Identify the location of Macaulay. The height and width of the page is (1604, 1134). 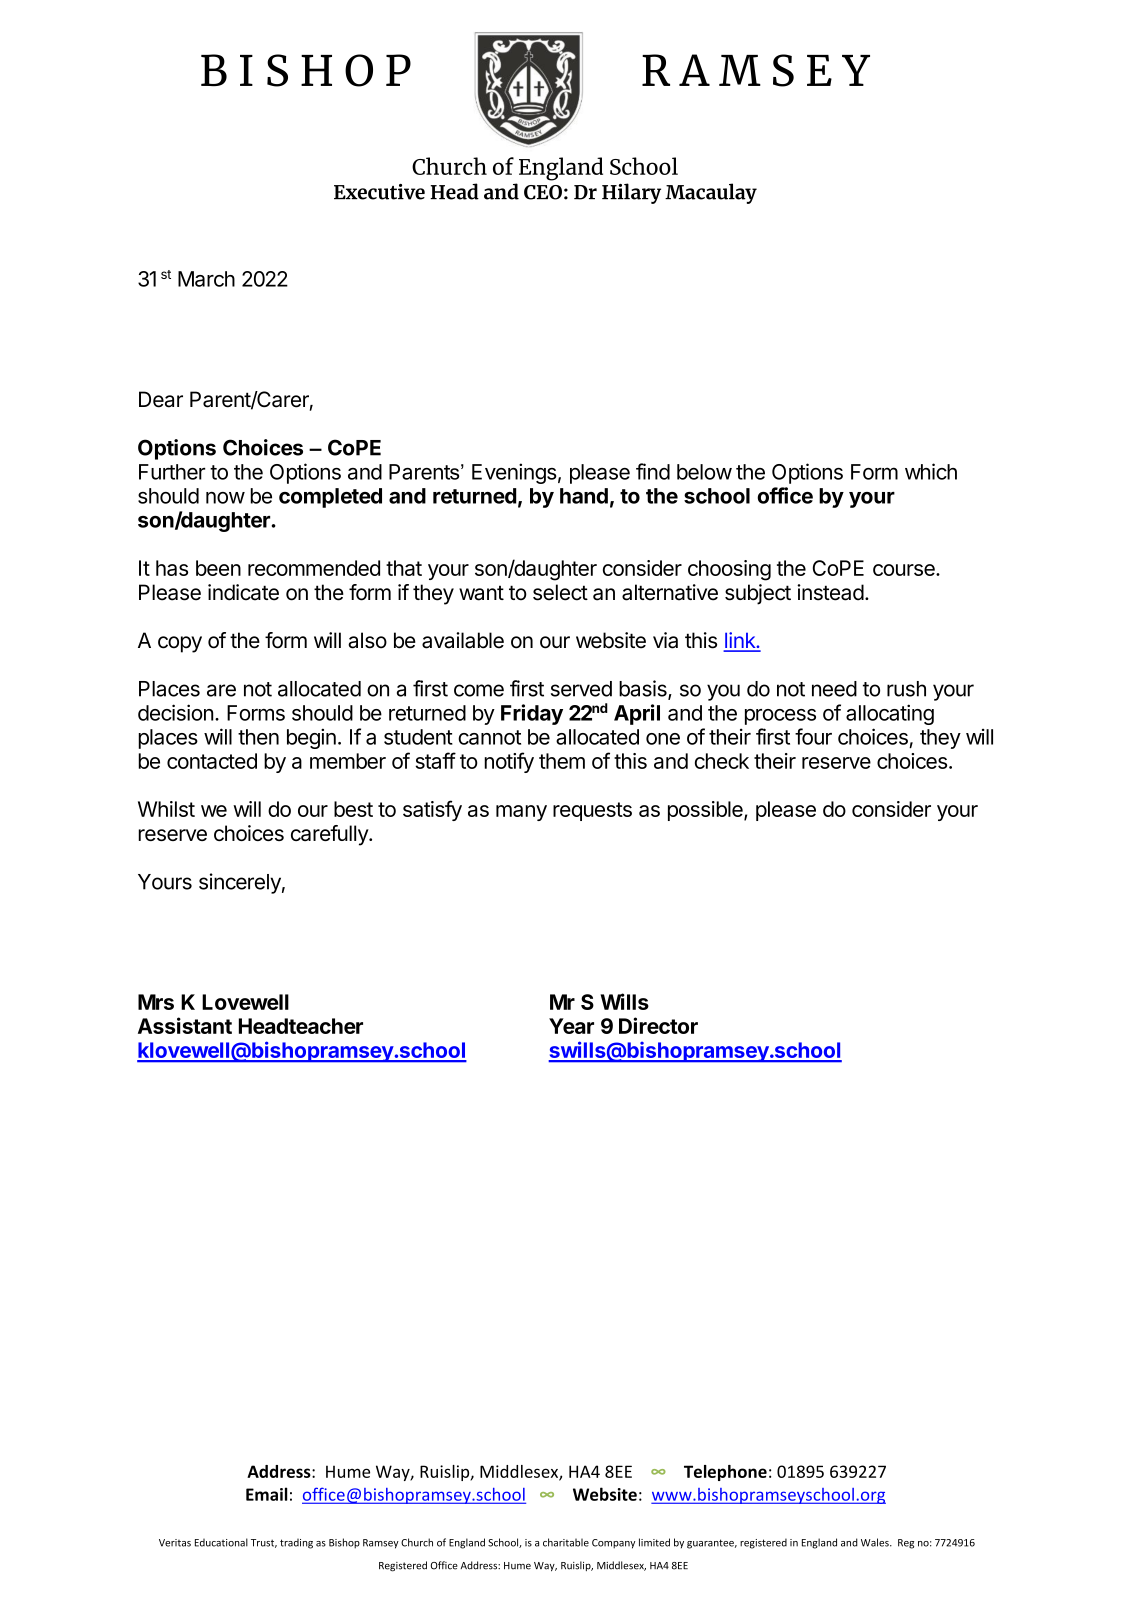
(711, 193).
